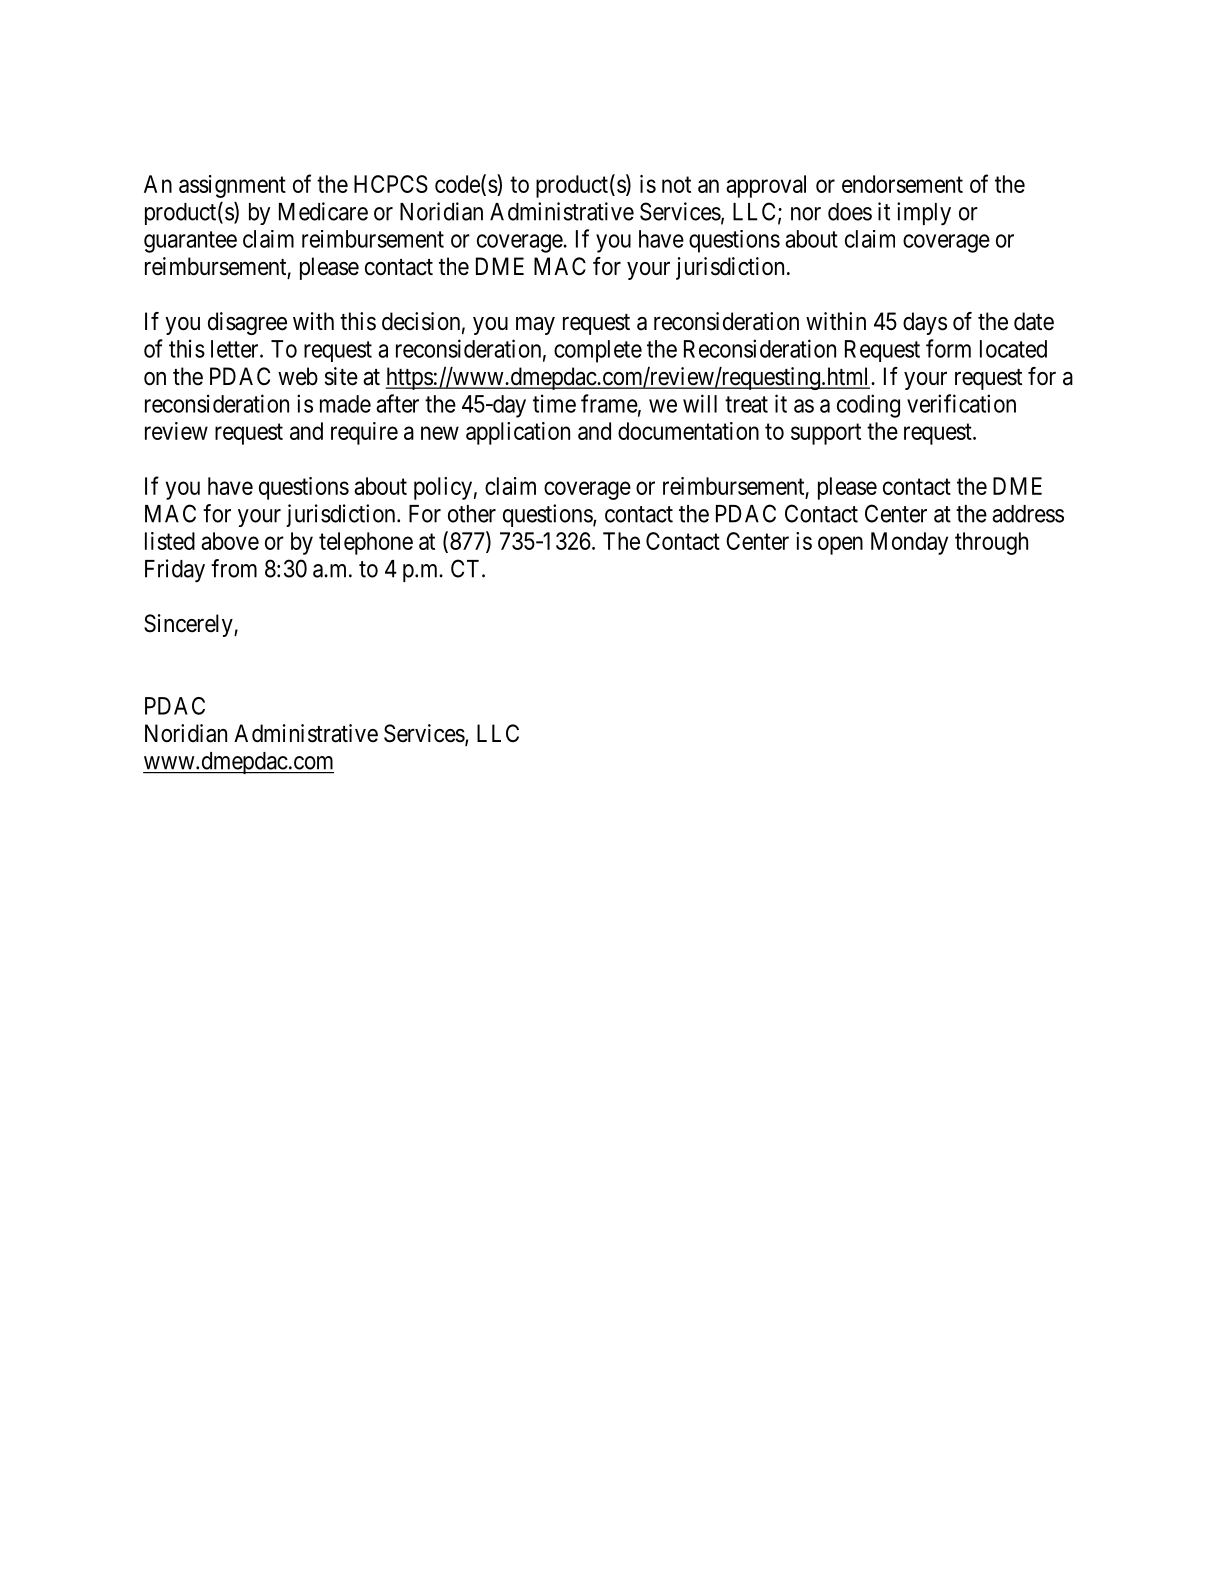  What do you see at coordinates (676, 184) in the screenshot?
I see `not` at bounding box center [676, 184].
